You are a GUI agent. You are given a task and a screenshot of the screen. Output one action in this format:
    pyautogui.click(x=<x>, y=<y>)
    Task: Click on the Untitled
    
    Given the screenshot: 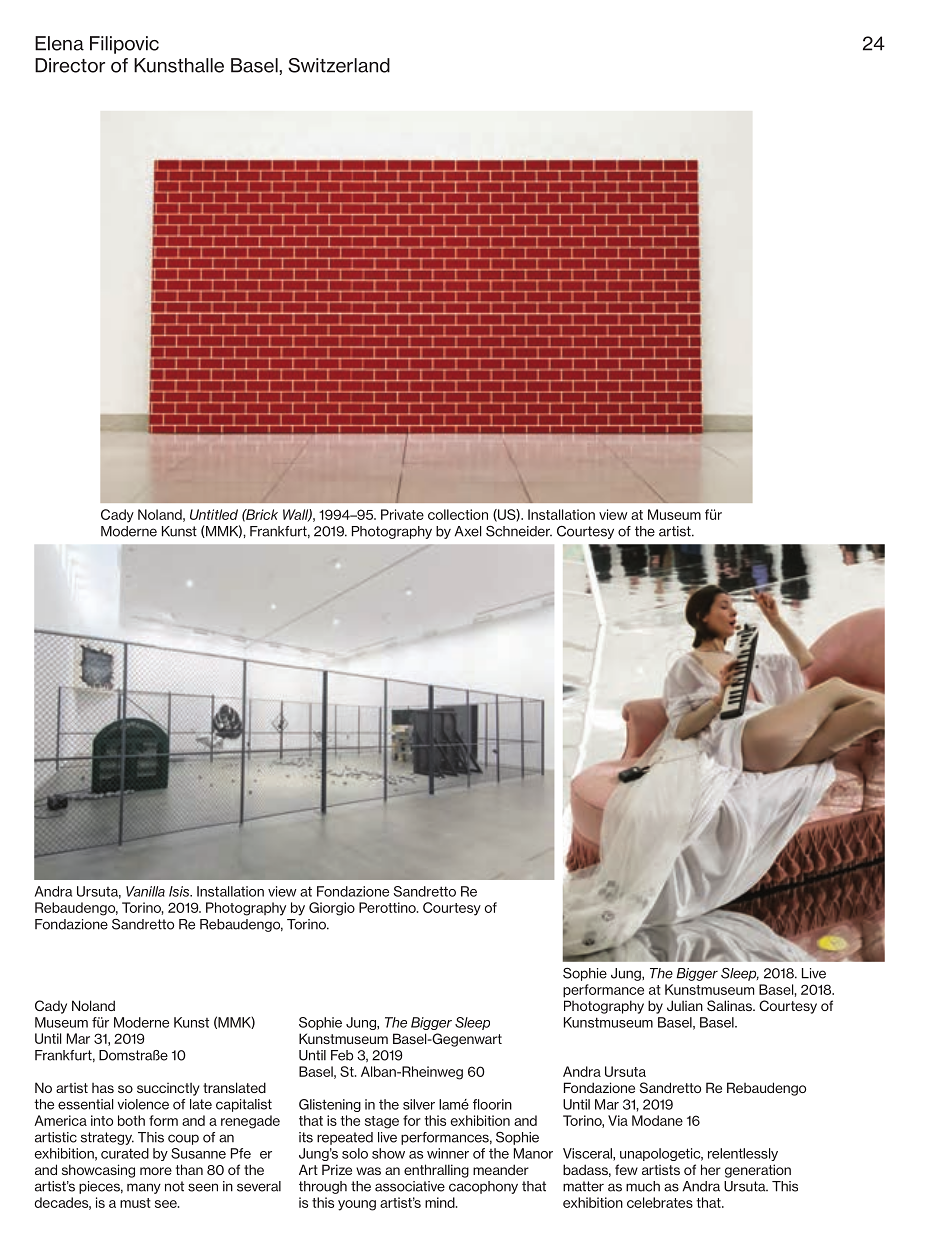 What is the action you would take?
    pyautogui.click(x=214, y=514)
